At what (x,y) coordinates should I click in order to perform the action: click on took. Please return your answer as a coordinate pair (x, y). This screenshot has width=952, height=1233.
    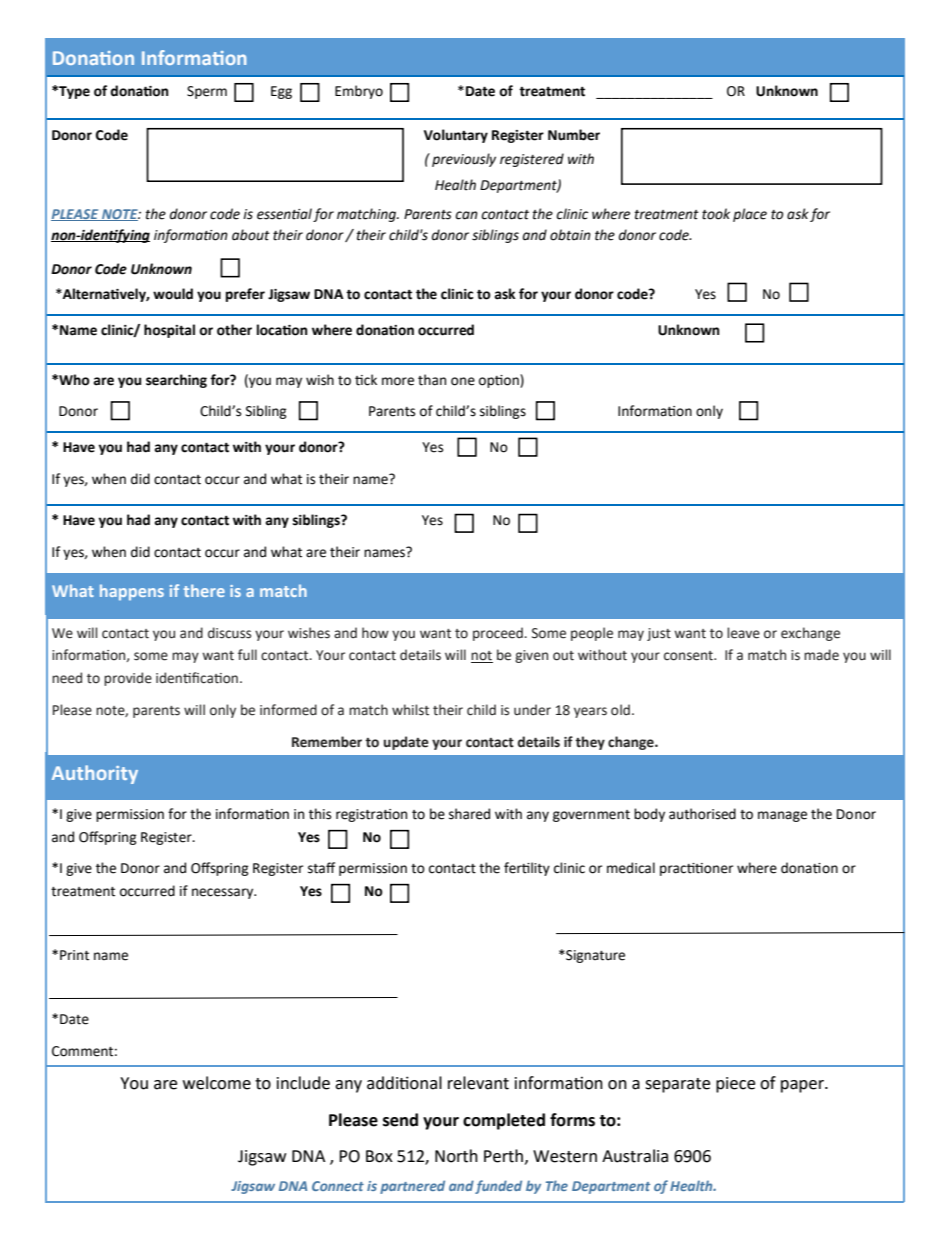
    Looking at the image, I should click on (716, 214).
